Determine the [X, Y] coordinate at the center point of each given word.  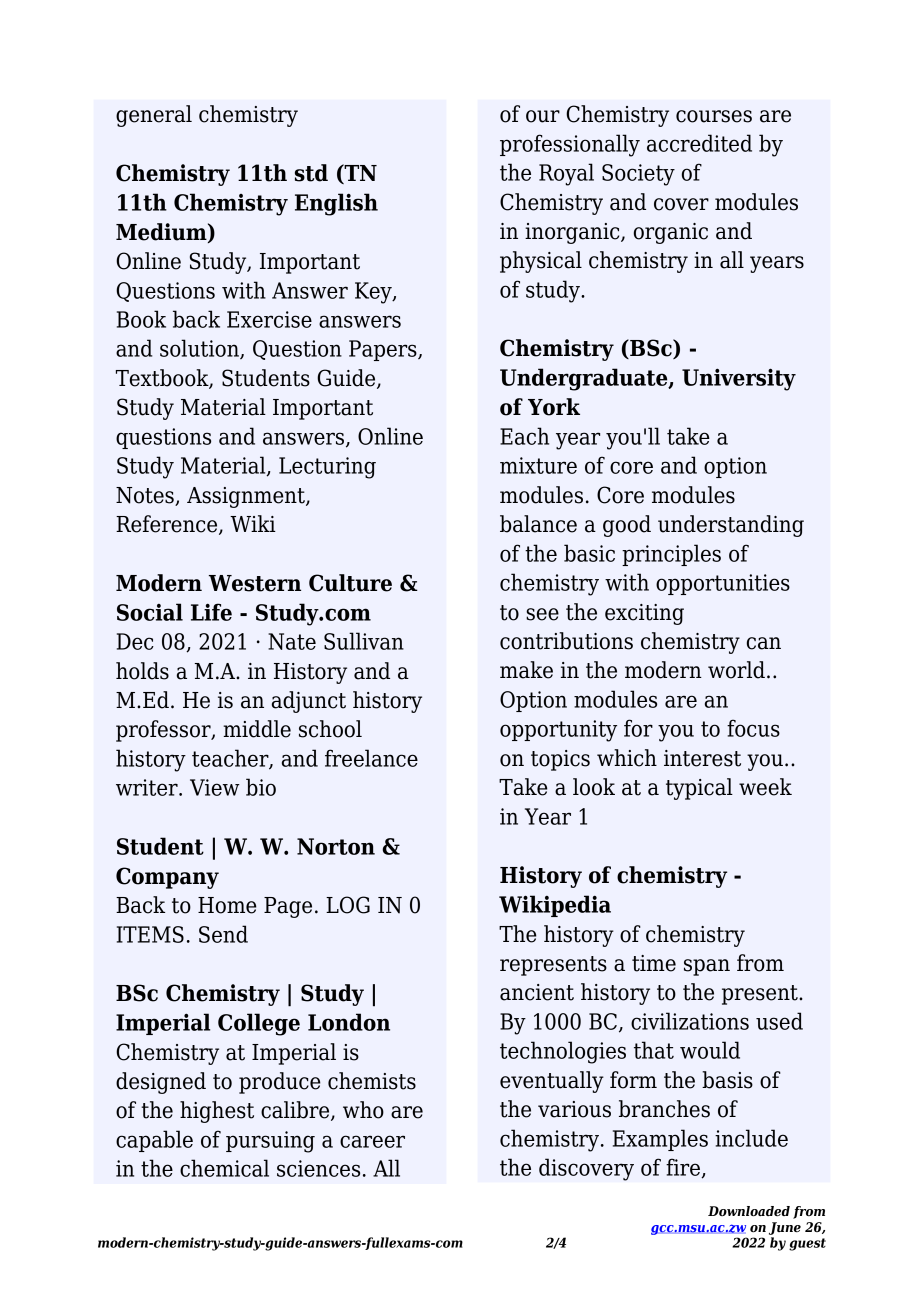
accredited [699, 143]
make [526, 670]
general [154, 116]
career [372, 1141]
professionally [570, 145]
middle [257, 729]
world [736, 670]
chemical [224, 1168]
